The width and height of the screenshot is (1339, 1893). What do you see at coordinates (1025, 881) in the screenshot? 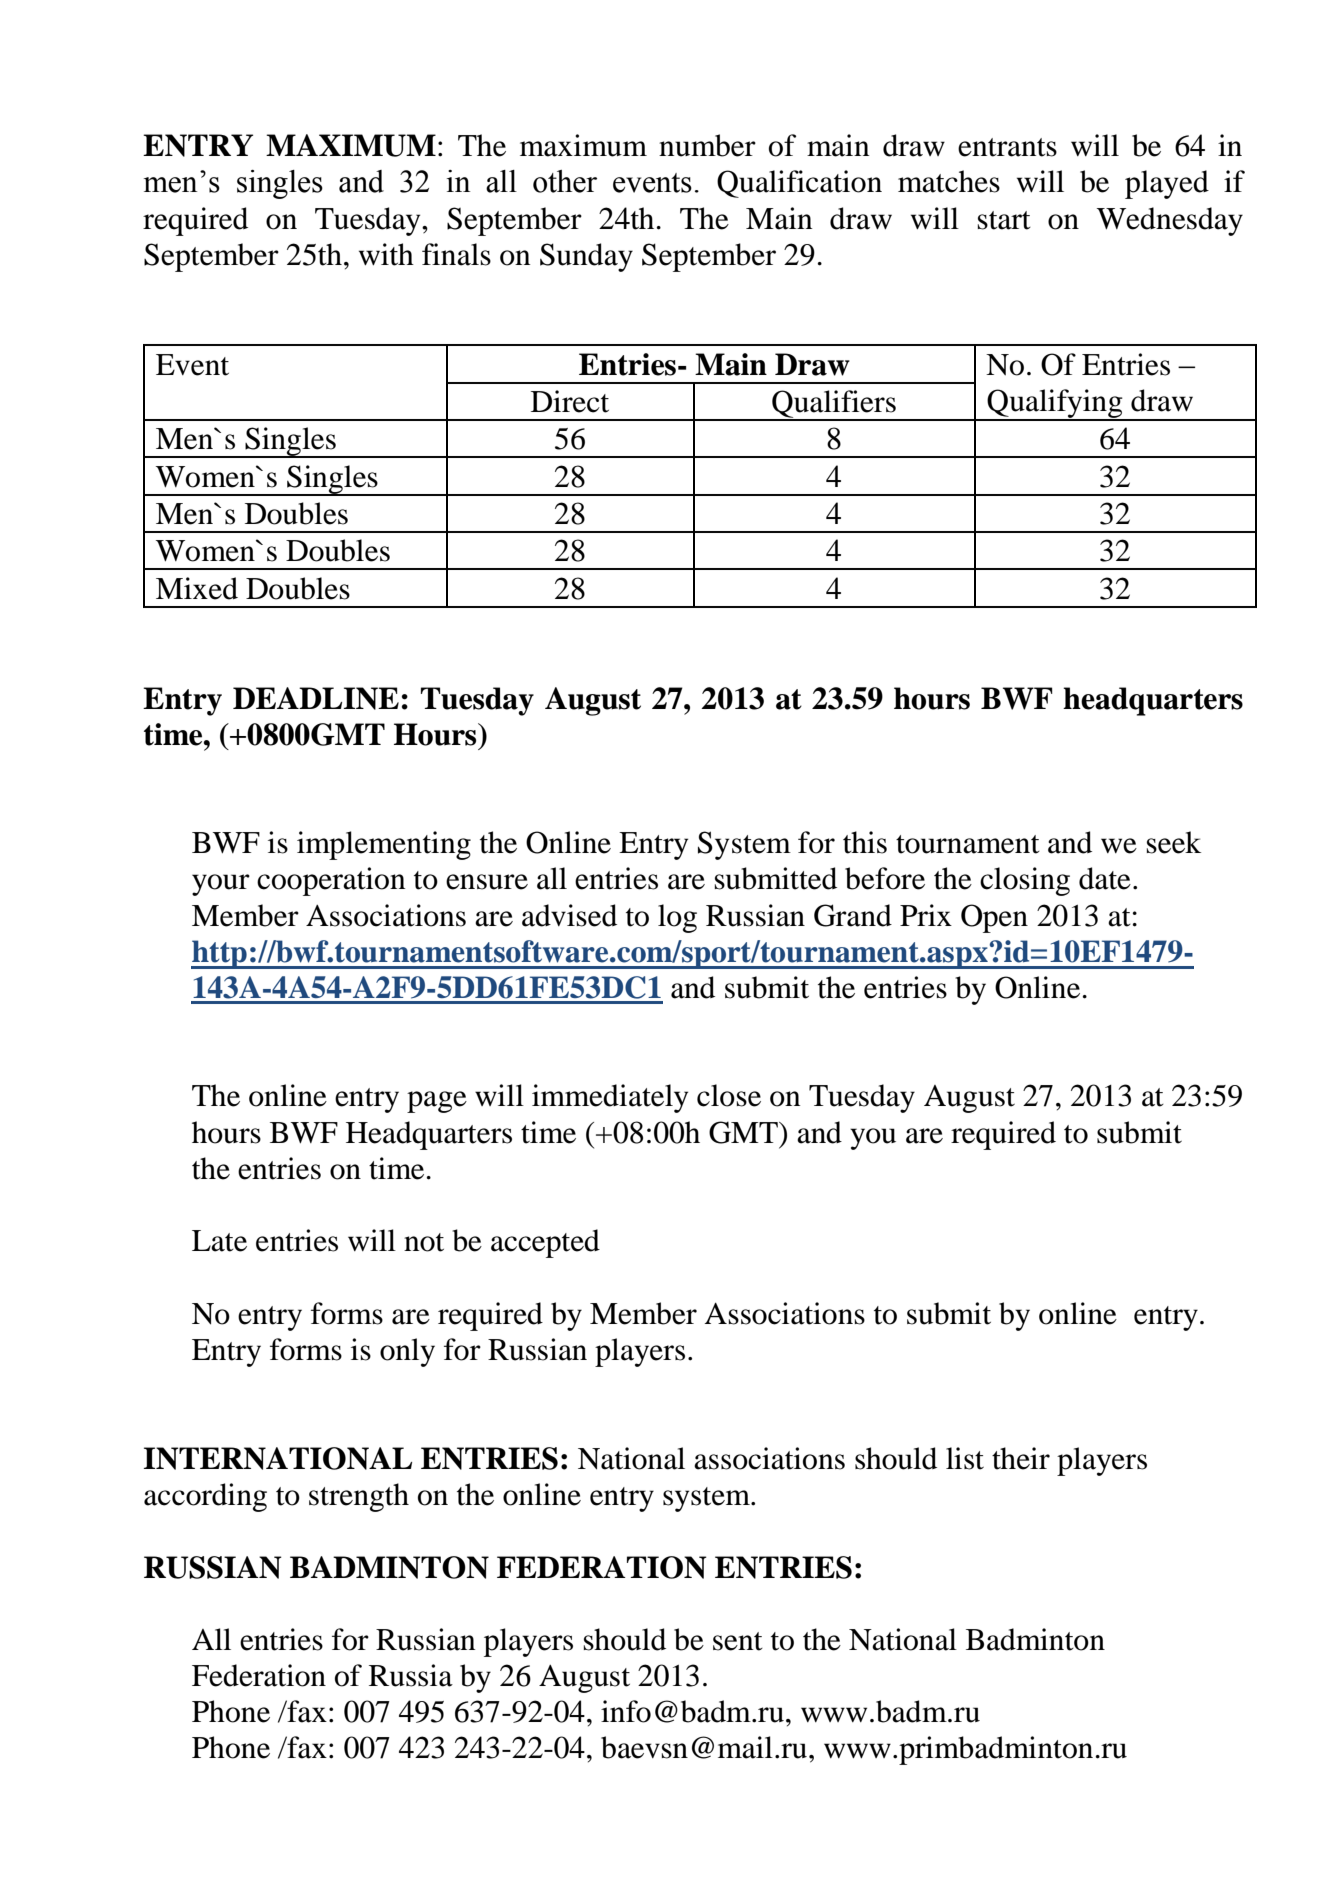
I see `closing` at bounding box center [1025, 881].
